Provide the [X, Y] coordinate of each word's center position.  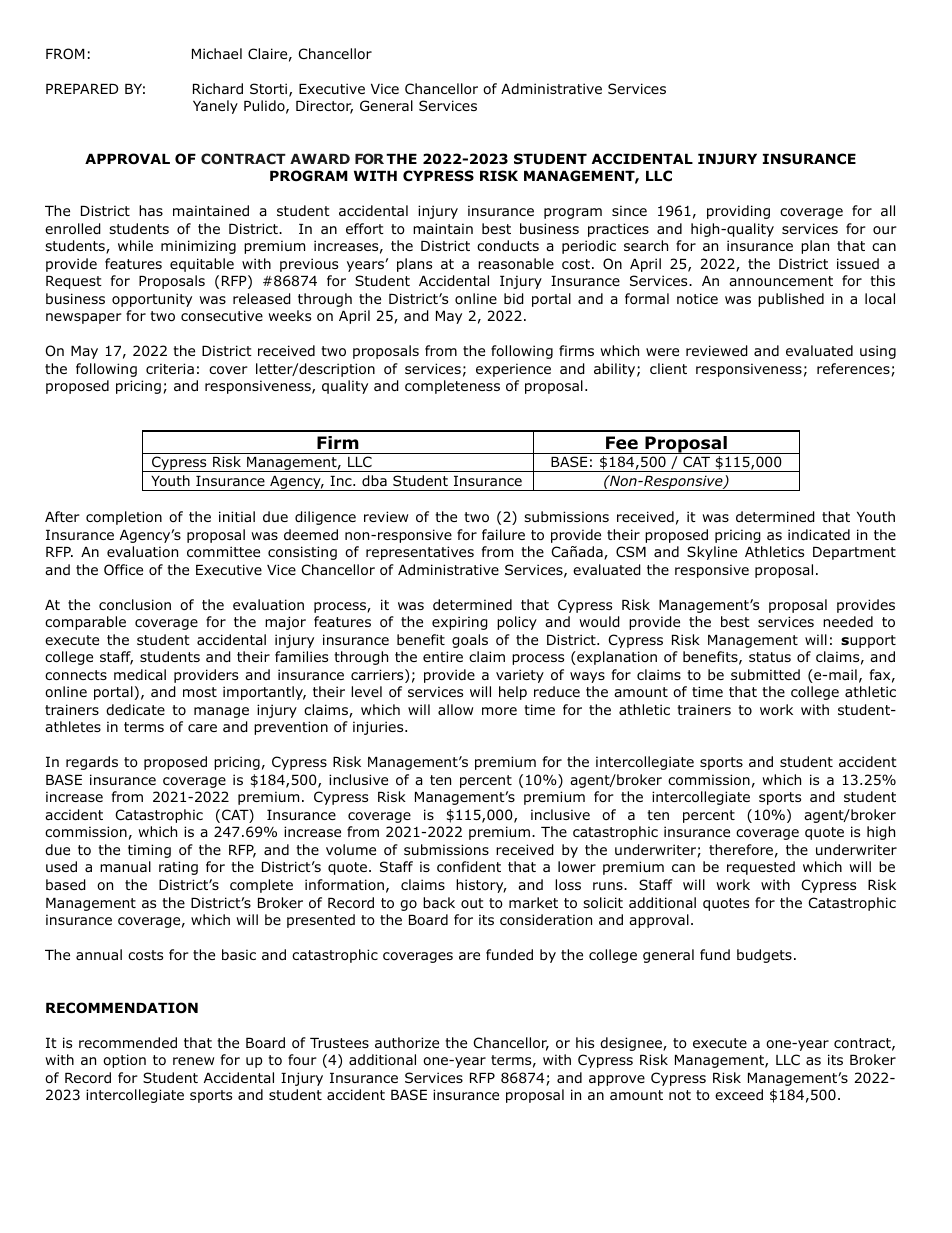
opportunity [152, 300]
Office [123, 569]
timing [149, 851]
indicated [819, 534]
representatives [420, 553]
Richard [218, 88]
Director [324, 107]
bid [514, 299]
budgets [764, 956]
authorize [407, 1043]
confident [469, 867]
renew [193, 1061]
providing [738, 212]
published [791, 300]
